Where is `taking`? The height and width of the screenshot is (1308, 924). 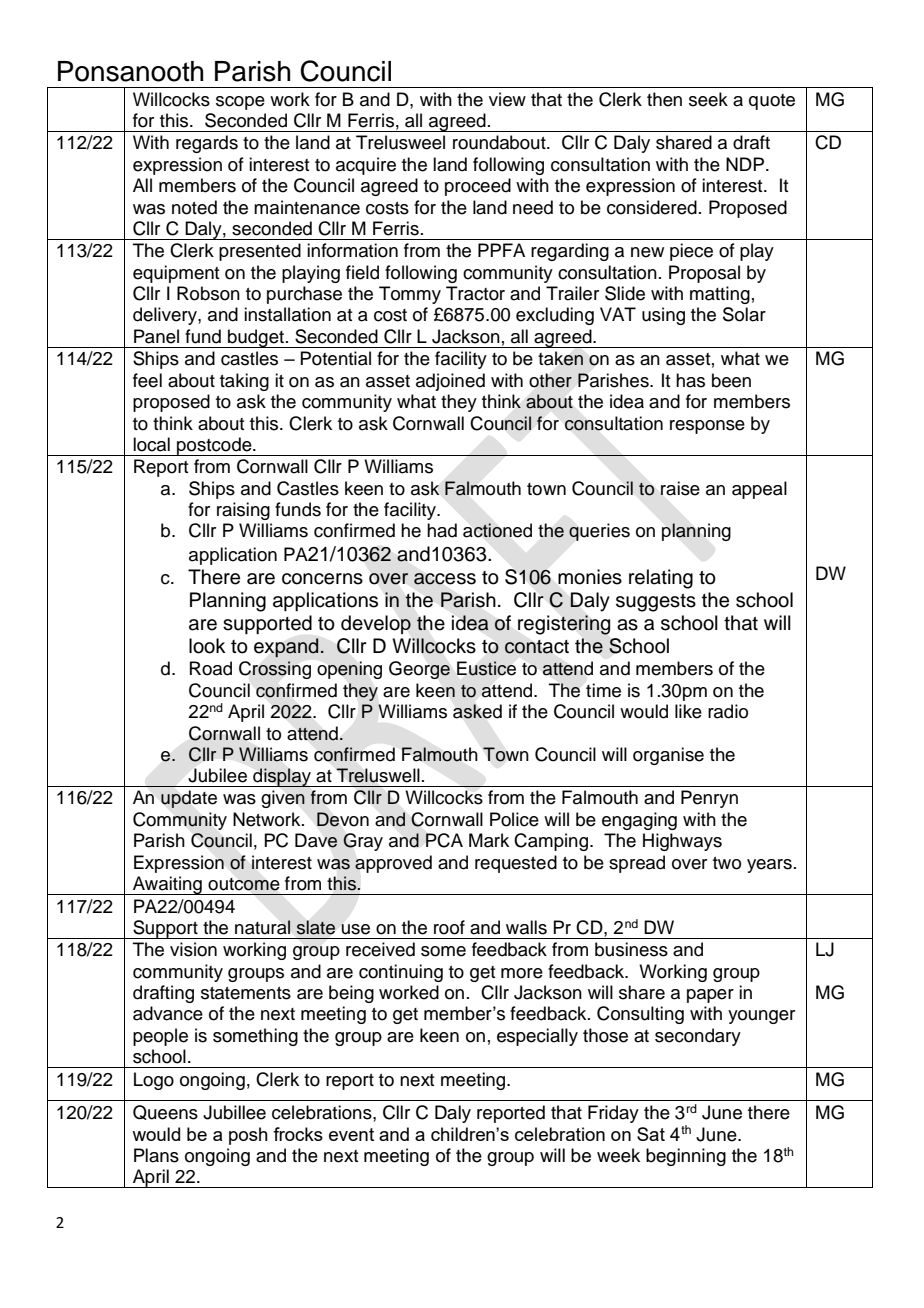
taking is located at coordinates (244, 382).
